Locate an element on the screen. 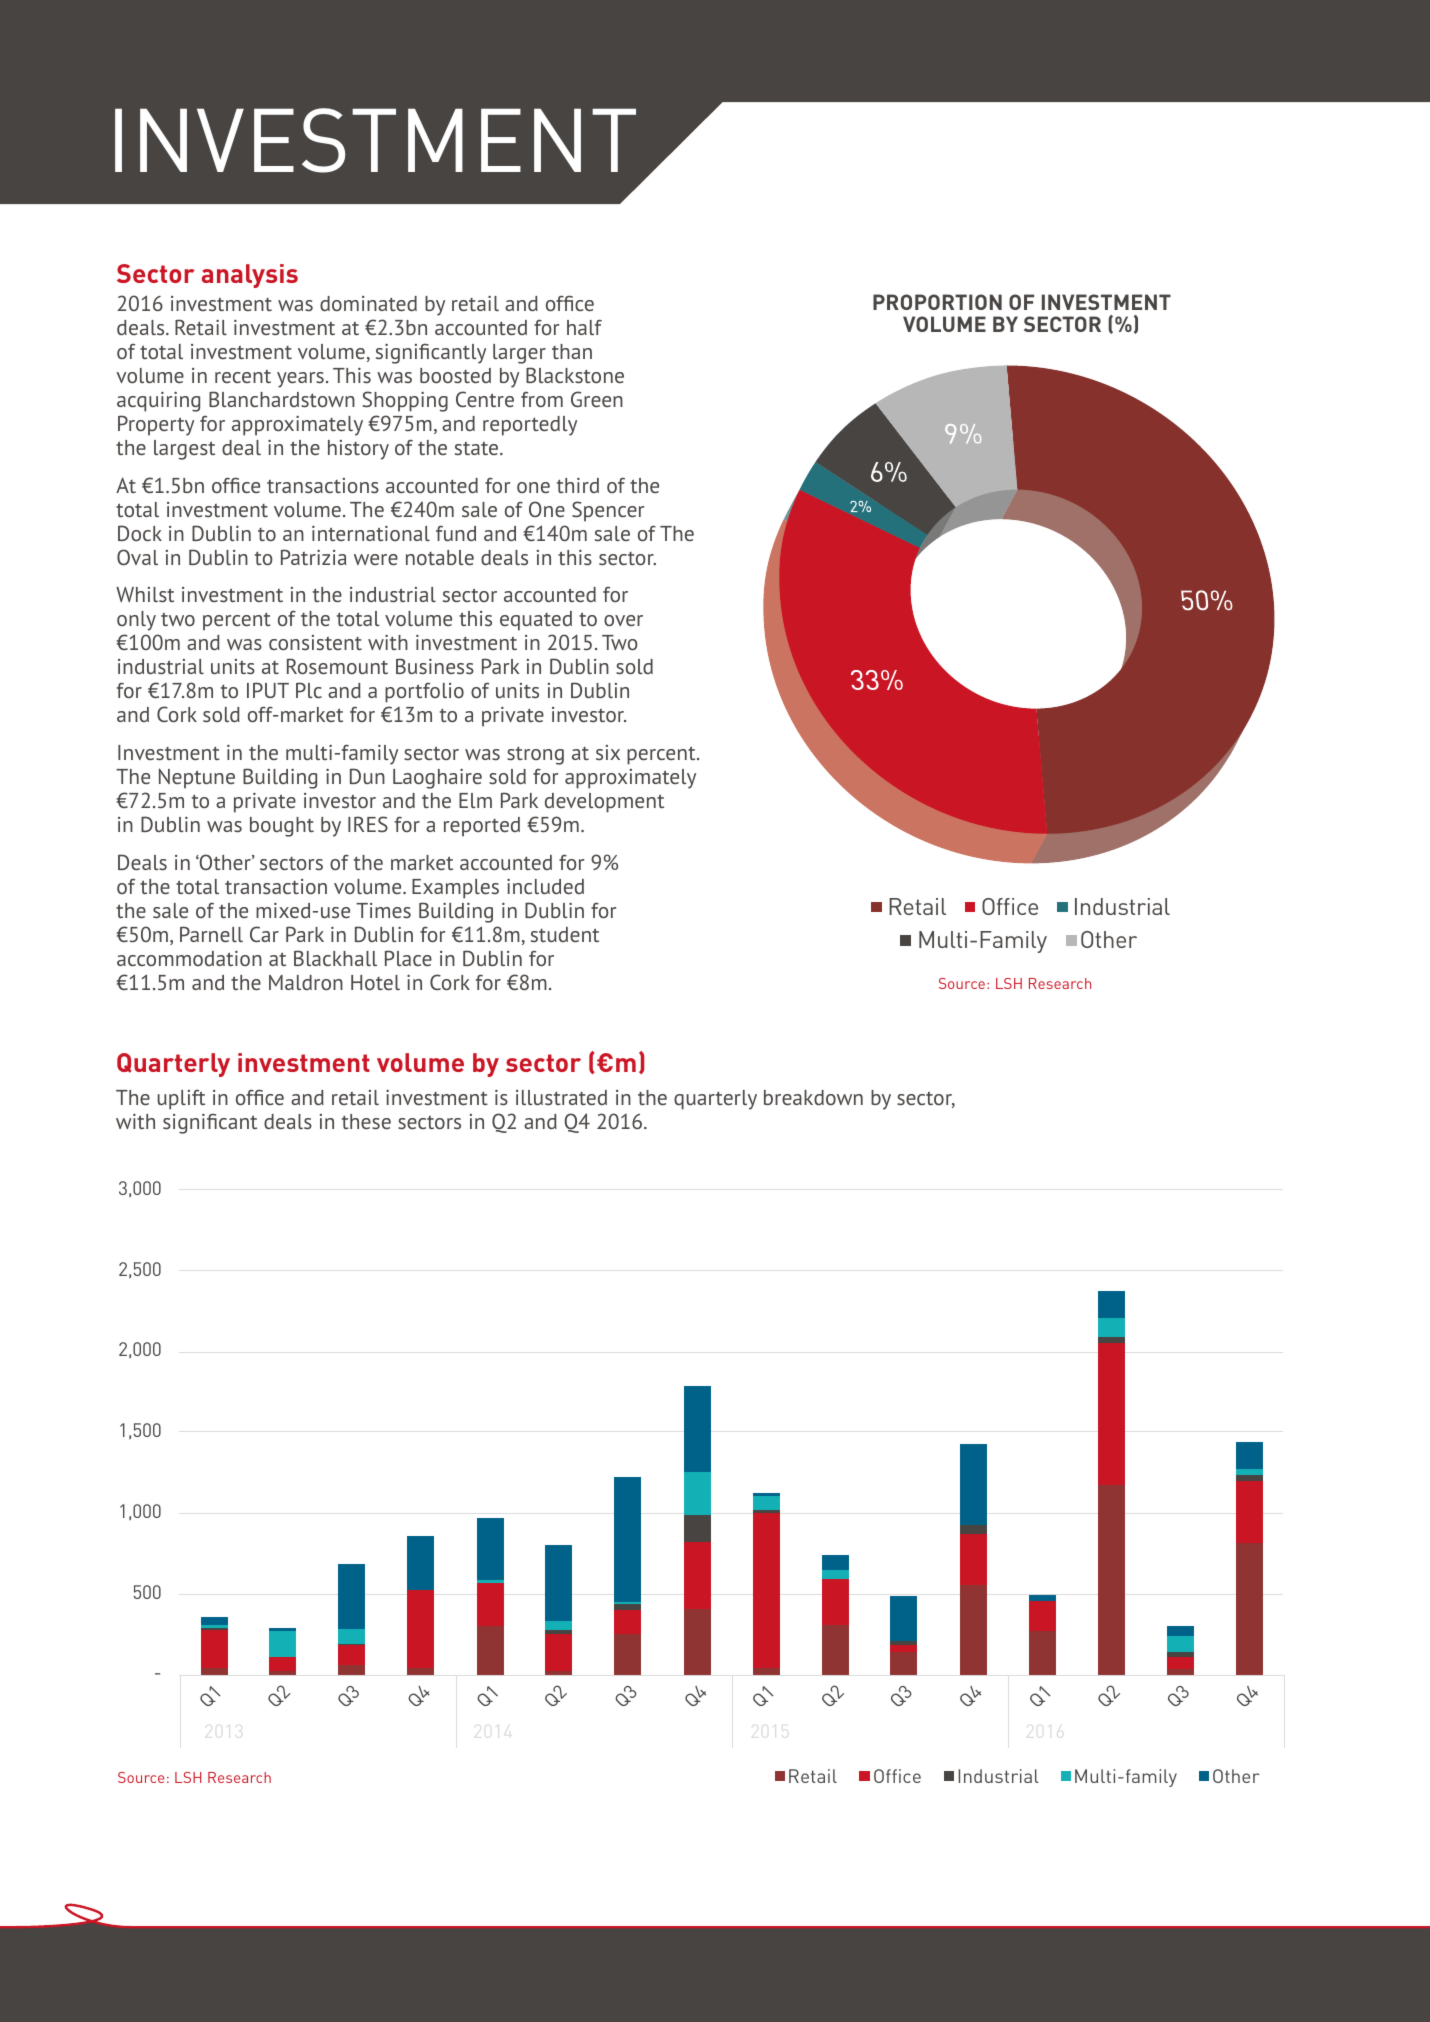 The height and width of the screenshot is (2022, 1430). Elm is located at coordinates (475, 800).
